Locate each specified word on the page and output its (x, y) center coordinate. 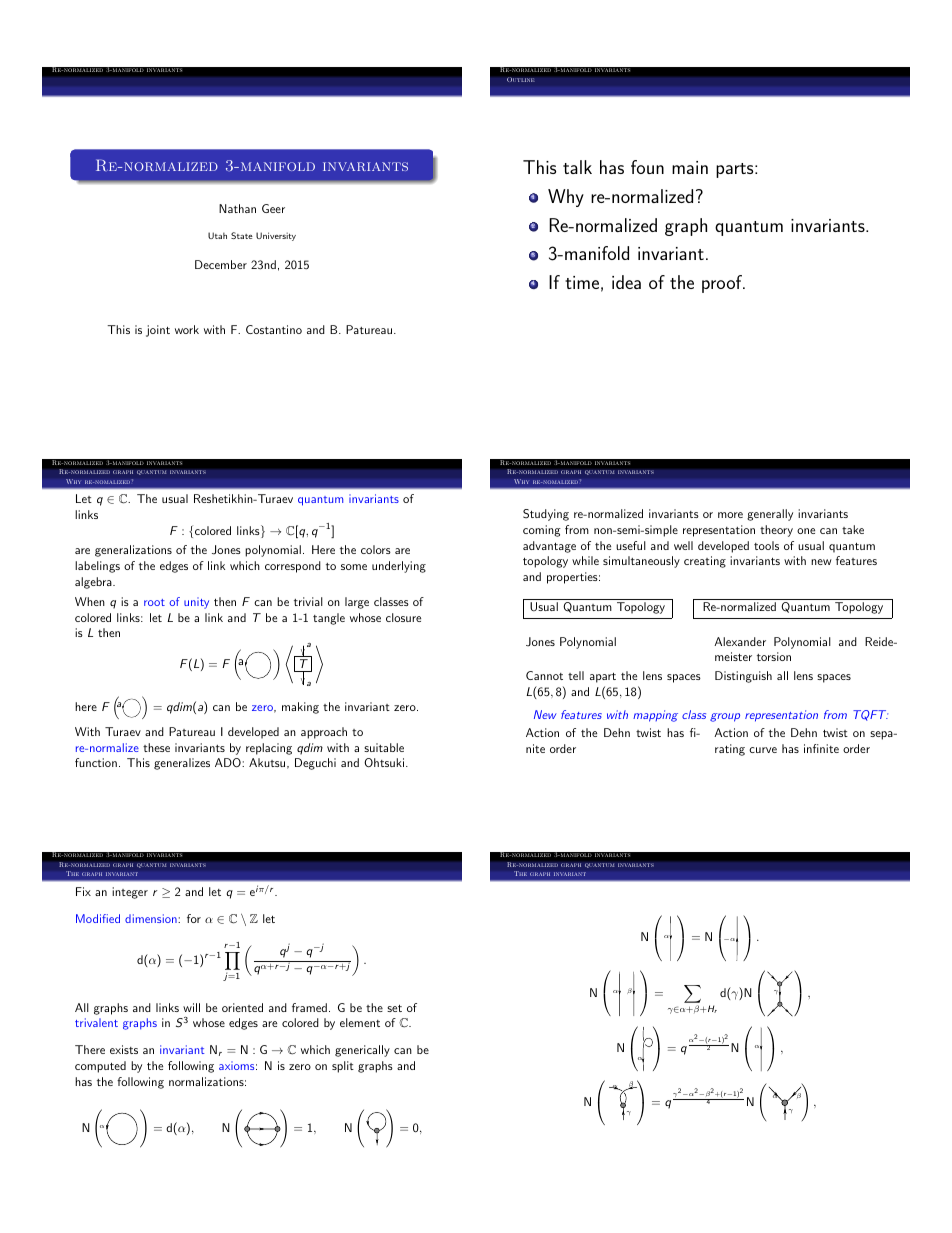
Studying (546, 515)
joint (158, 331)
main (690, 167)
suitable (384, 747)
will (191, 1007)
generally (770, 515)
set (394, 1008)
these (156, 747)
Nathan (237, 208)
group (725, 717)
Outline (521, 79)
